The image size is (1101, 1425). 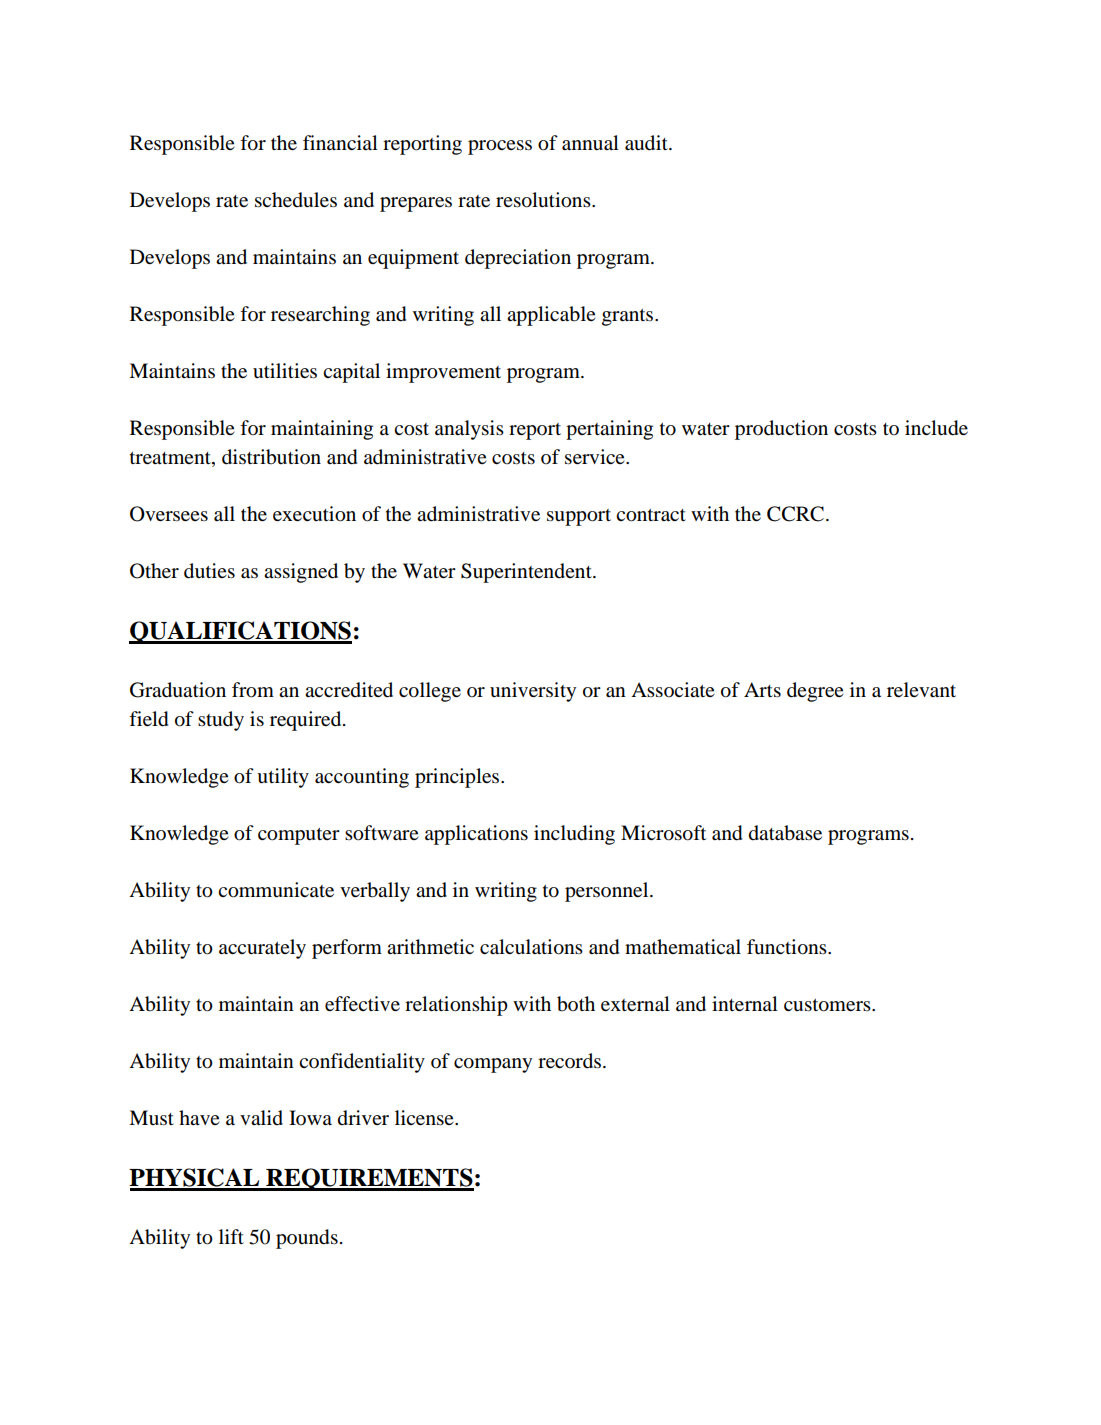 I want to click on utility, so click(x=283, y=778).
